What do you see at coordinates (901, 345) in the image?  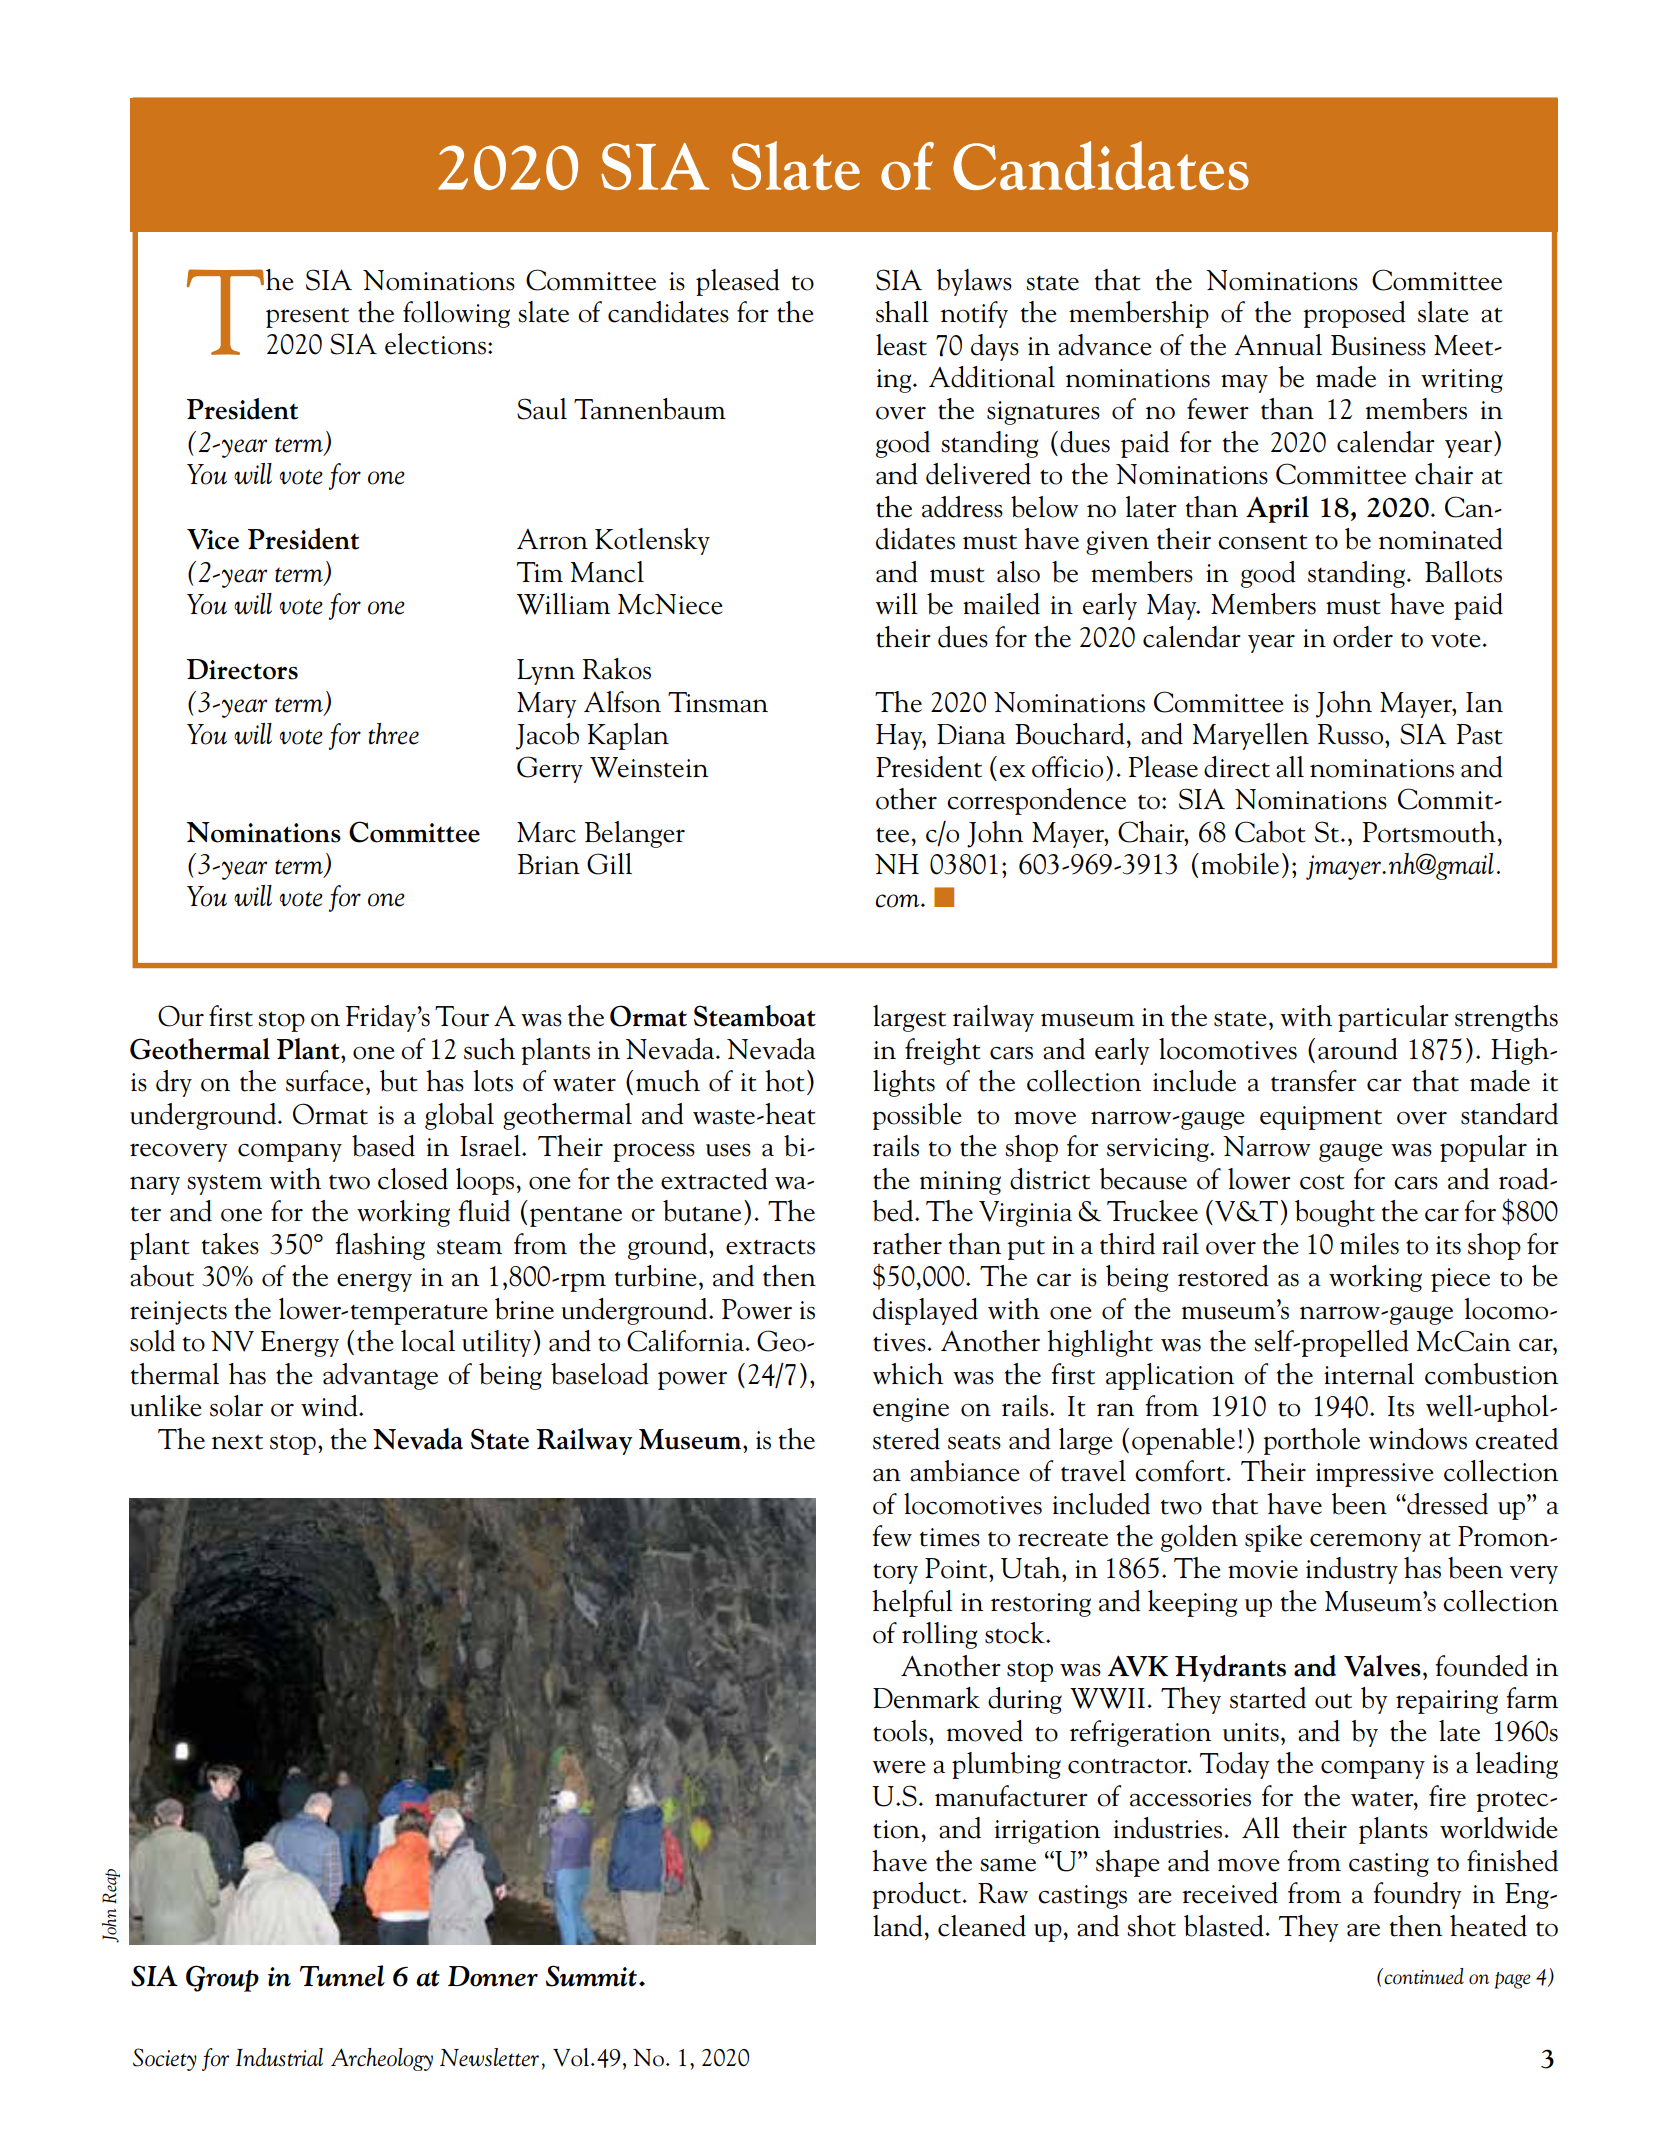 I see `least` at bounding box center [901, 345].
